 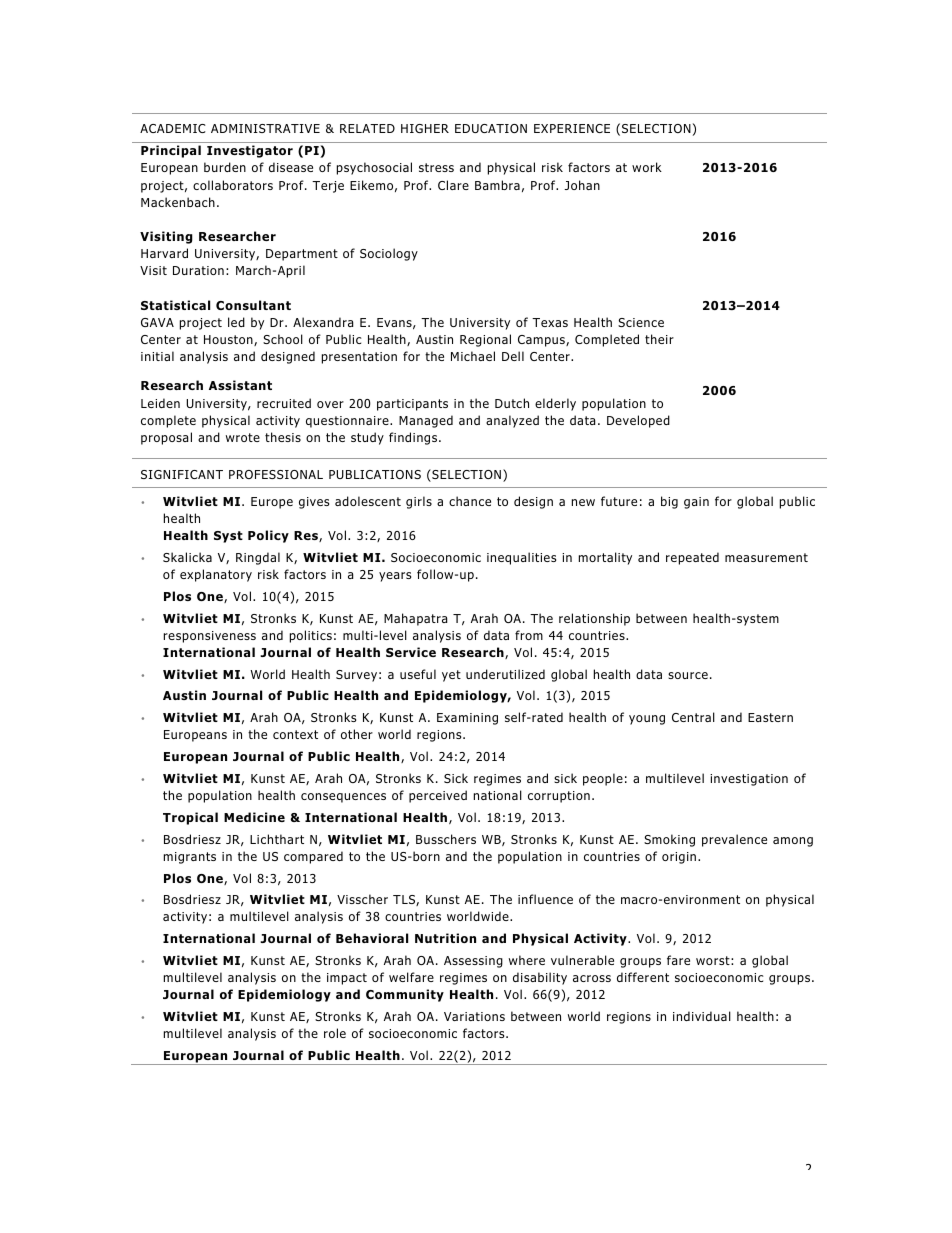 I want to click on wrote, so click(x=243, y=437).
